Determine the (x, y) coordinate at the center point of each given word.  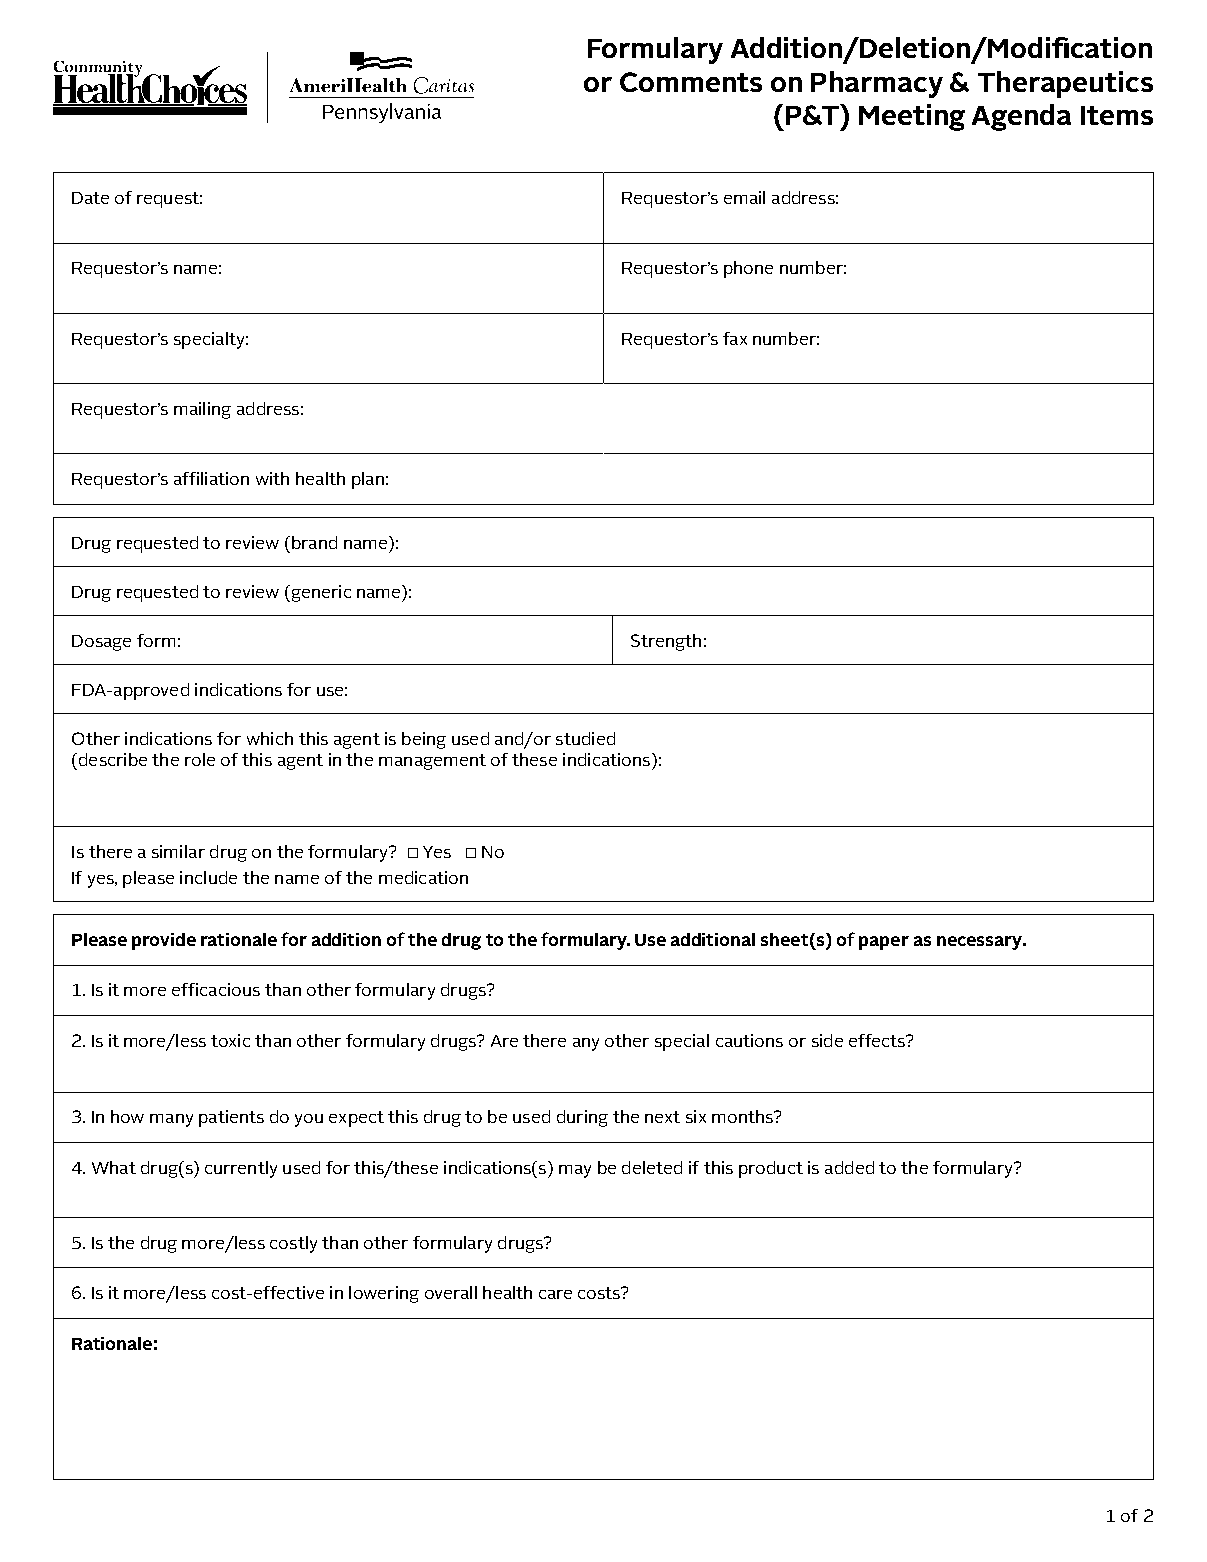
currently (241, 1169)
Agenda (1021, 117)
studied (585, 738)
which (270, 738)
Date (90, 198)
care (555, 1294)
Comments (691, 82)
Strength (666, 642)
